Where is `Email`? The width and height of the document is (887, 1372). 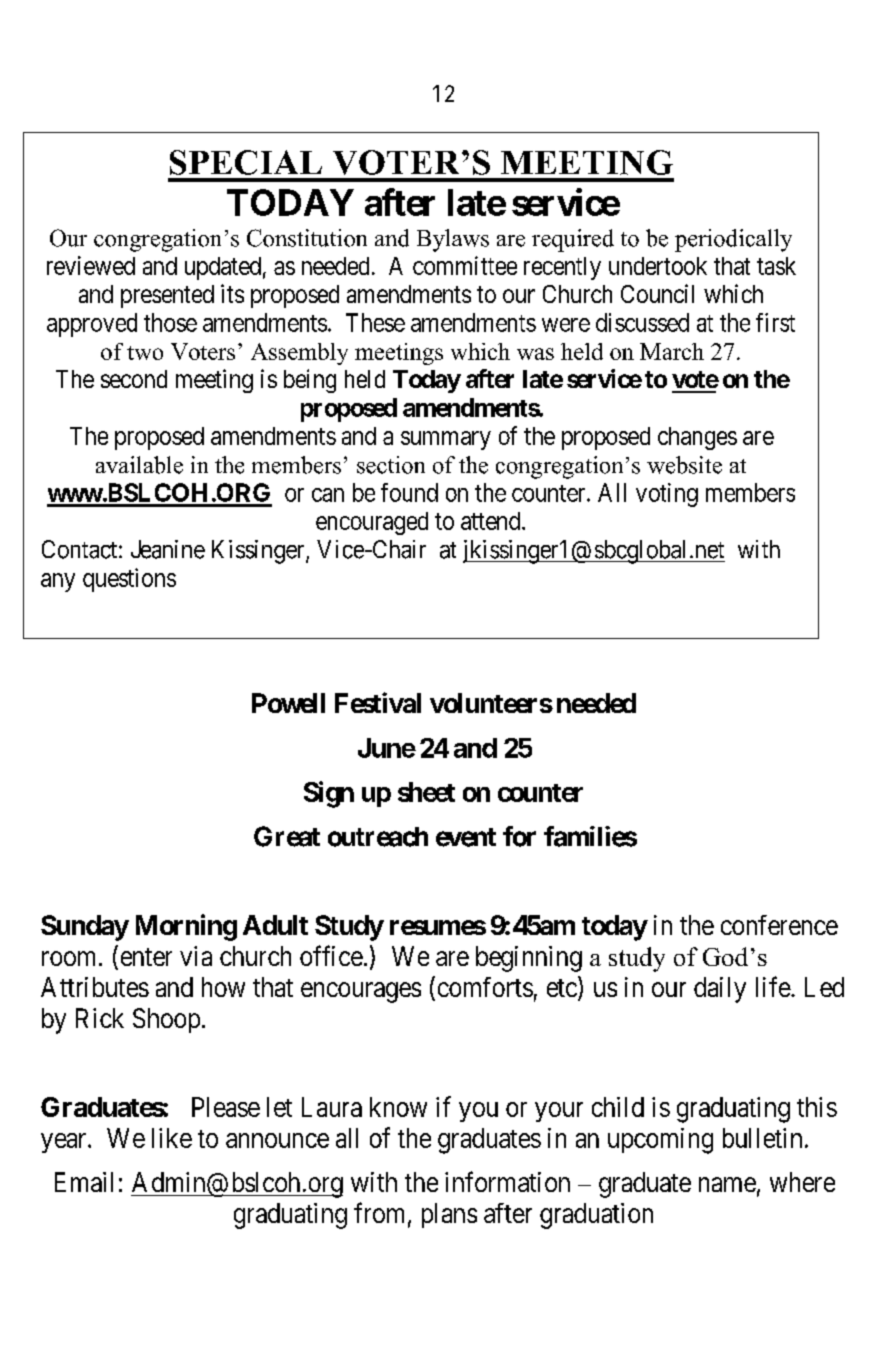
Email is located at coordinates (84, 1182).
